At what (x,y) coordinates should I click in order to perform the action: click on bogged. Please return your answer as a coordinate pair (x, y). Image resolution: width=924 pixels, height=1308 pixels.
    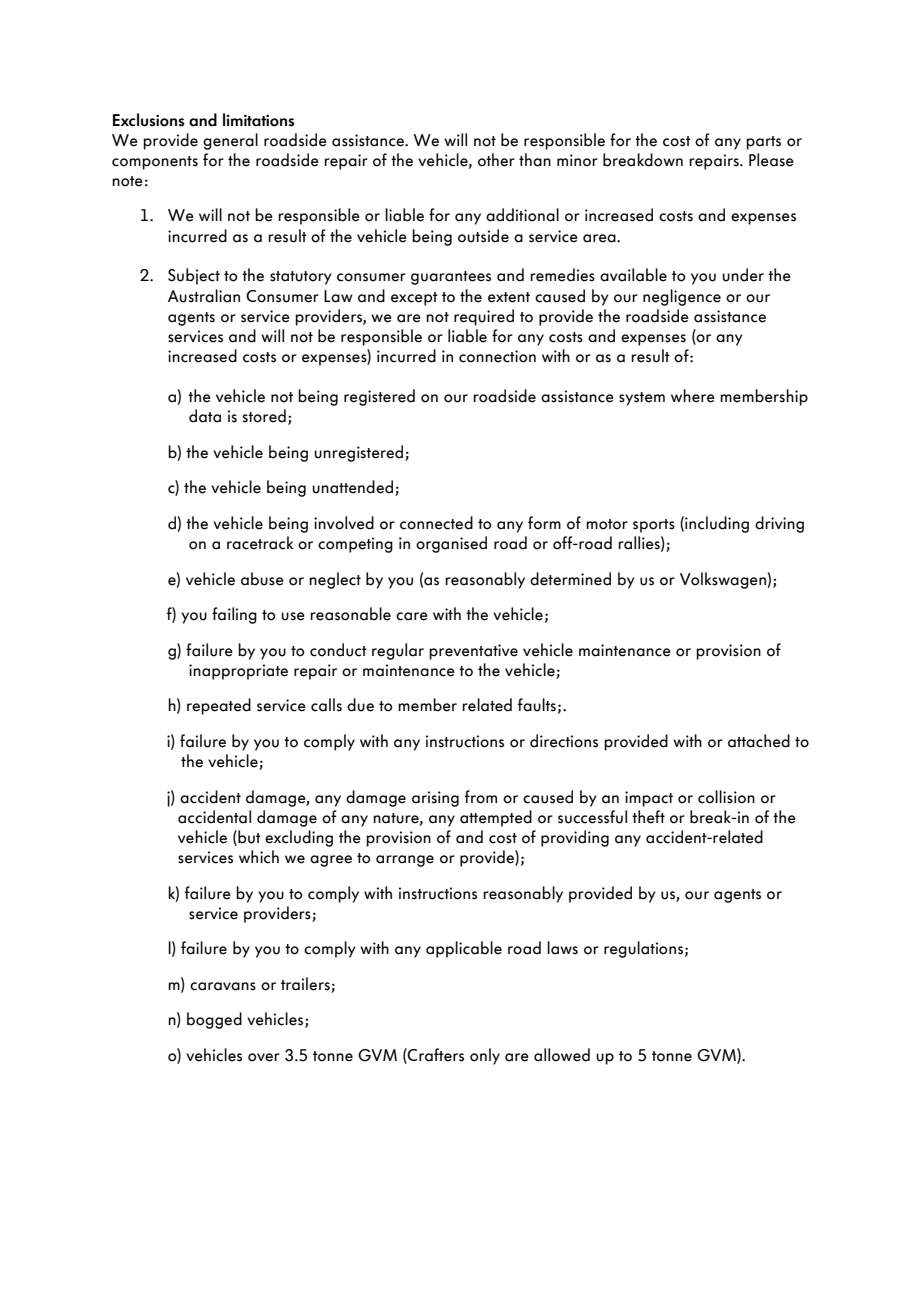
    Looking at the image, I should click on (214, 1020).
